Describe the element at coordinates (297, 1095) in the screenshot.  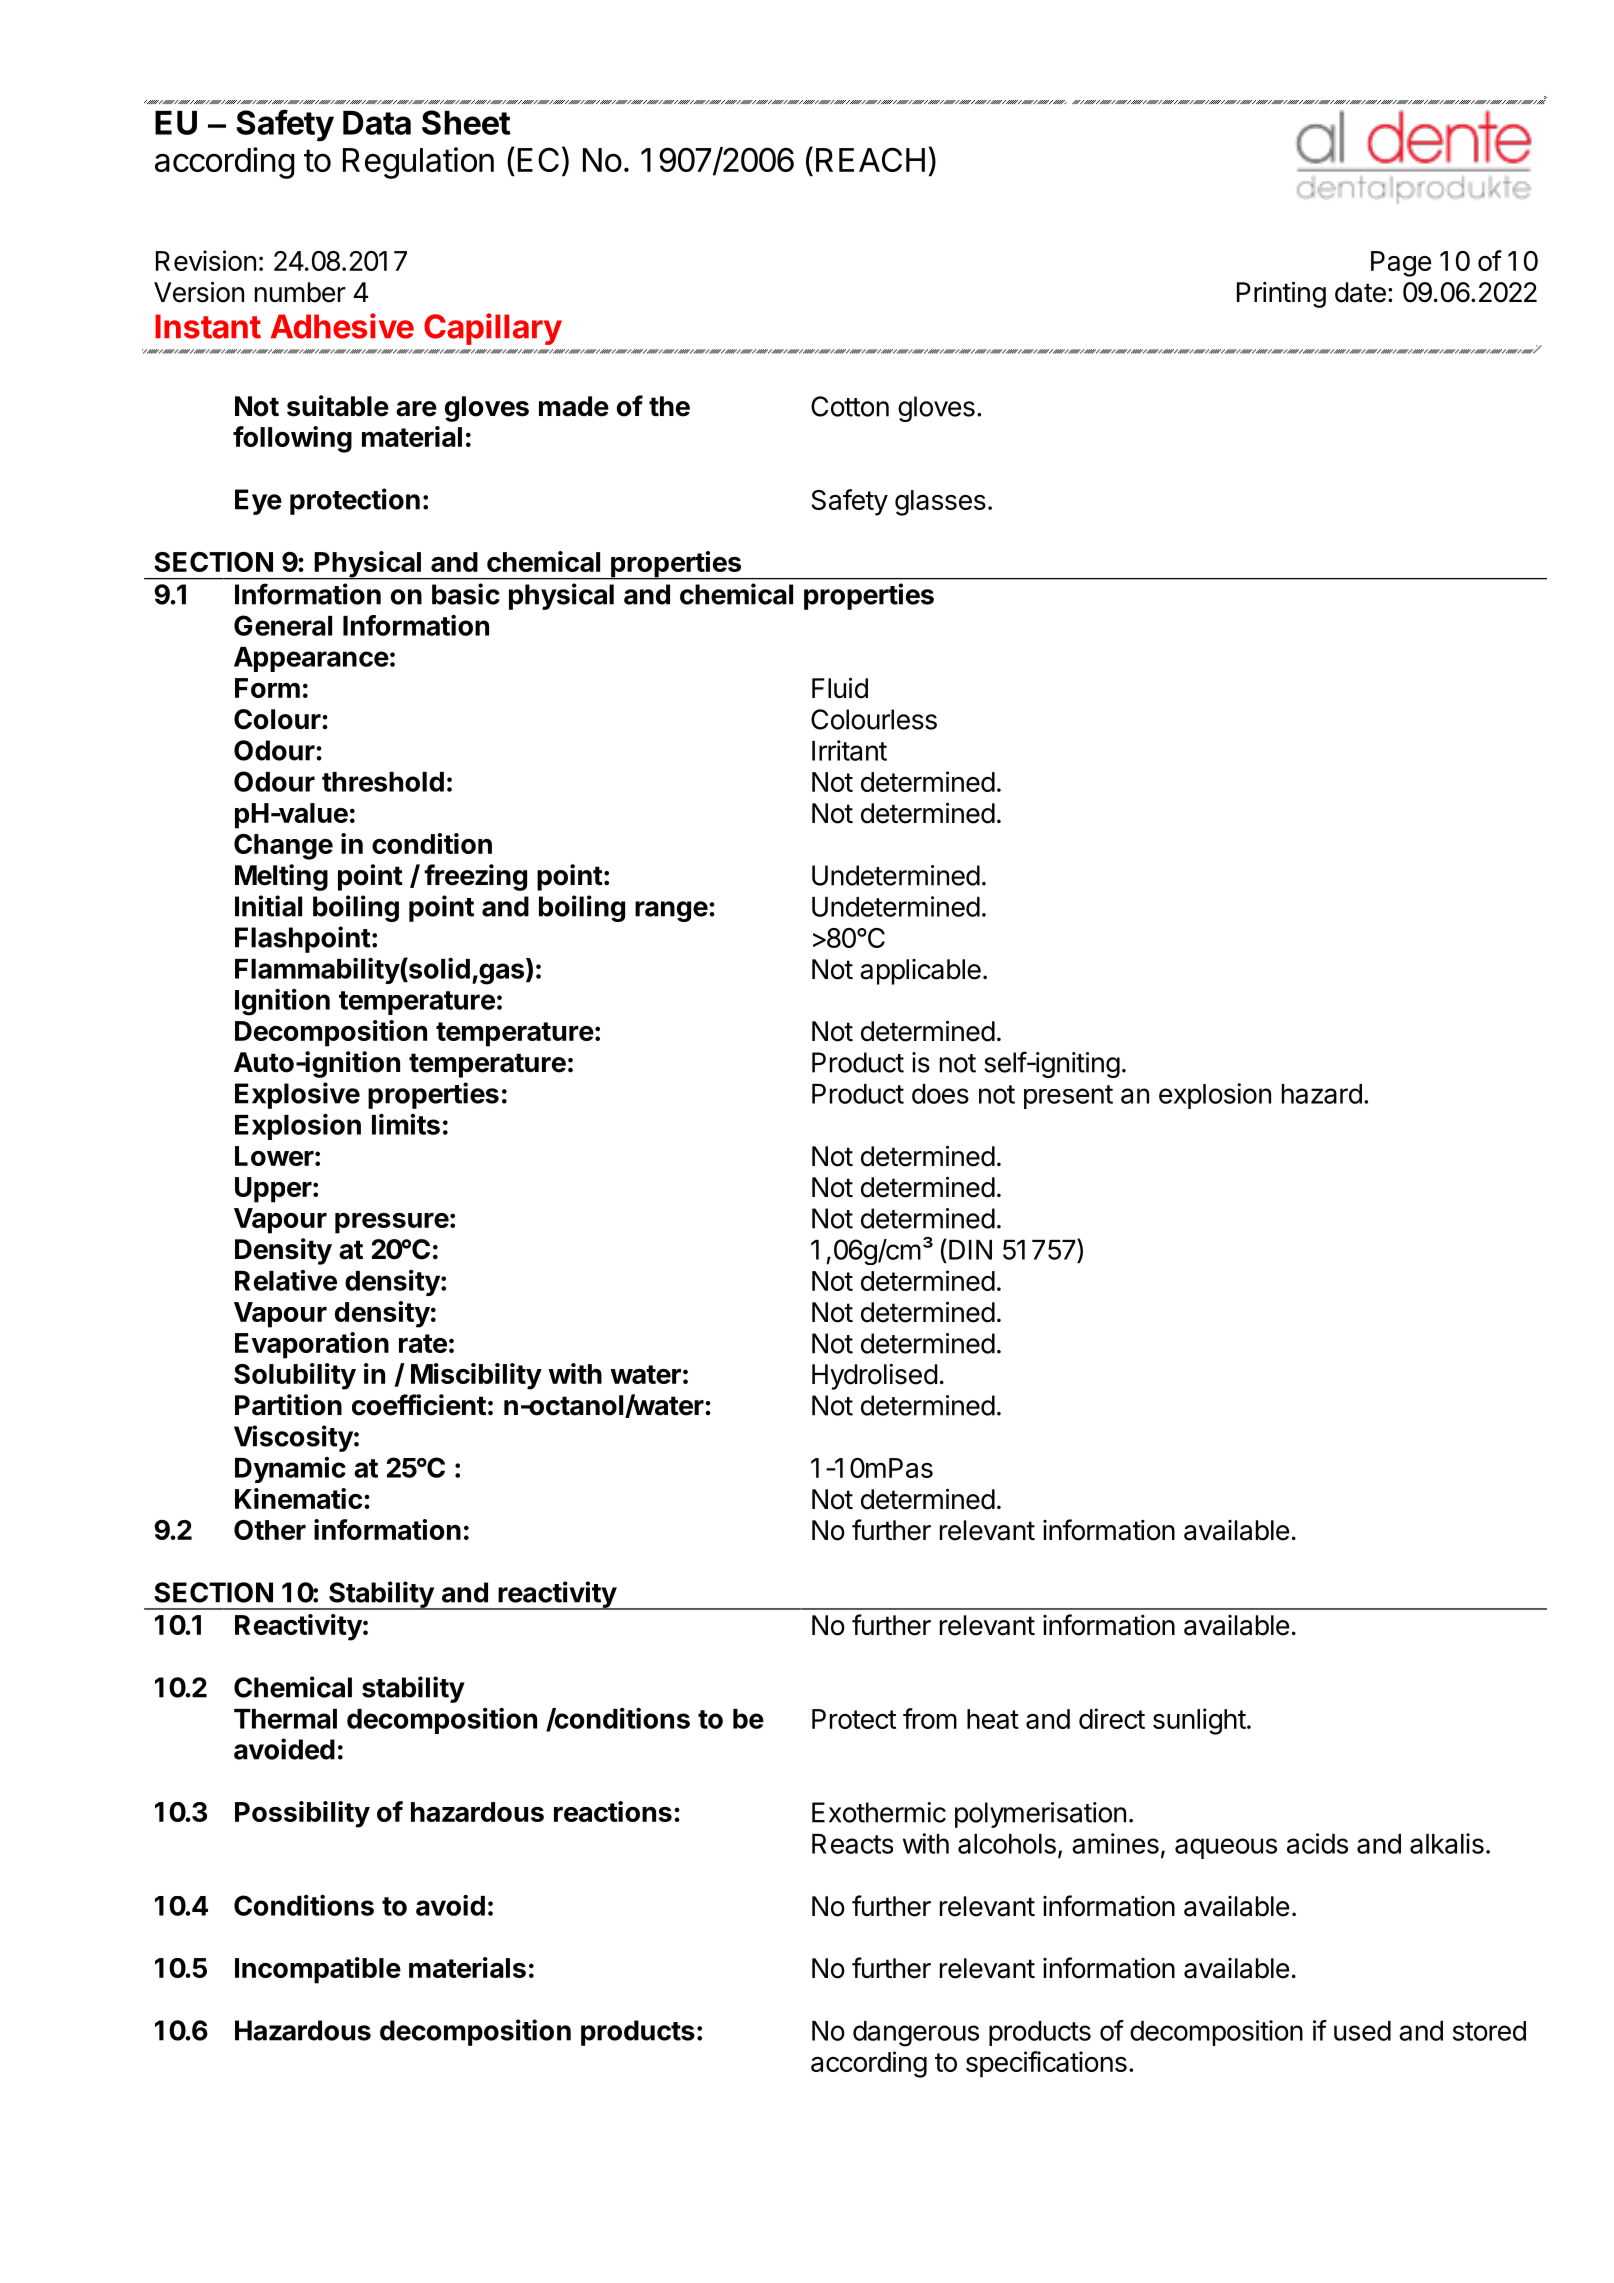
I see `Explosive` at that location.
